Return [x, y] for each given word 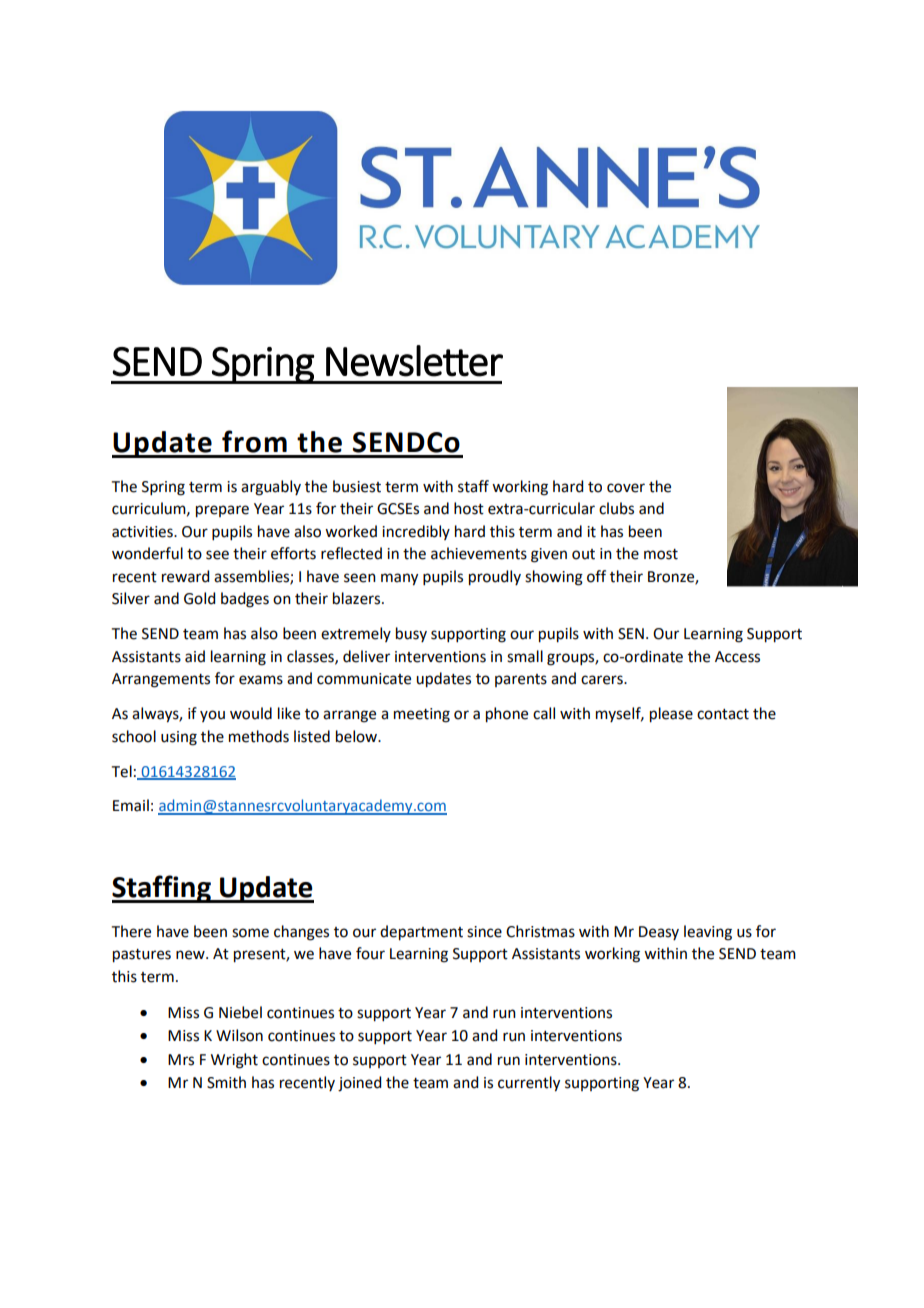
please [671, 715]
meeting [422, 715]
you [212, 716]
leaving [708, 933]
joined [359, 1084]
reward [185, 576]
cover [626, 488]
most [661, 554]
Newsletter [414, 361]
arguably [271, 488]
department [421, 933]
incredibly [416, 532]
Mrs [181, 1060]
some [250, 933]
